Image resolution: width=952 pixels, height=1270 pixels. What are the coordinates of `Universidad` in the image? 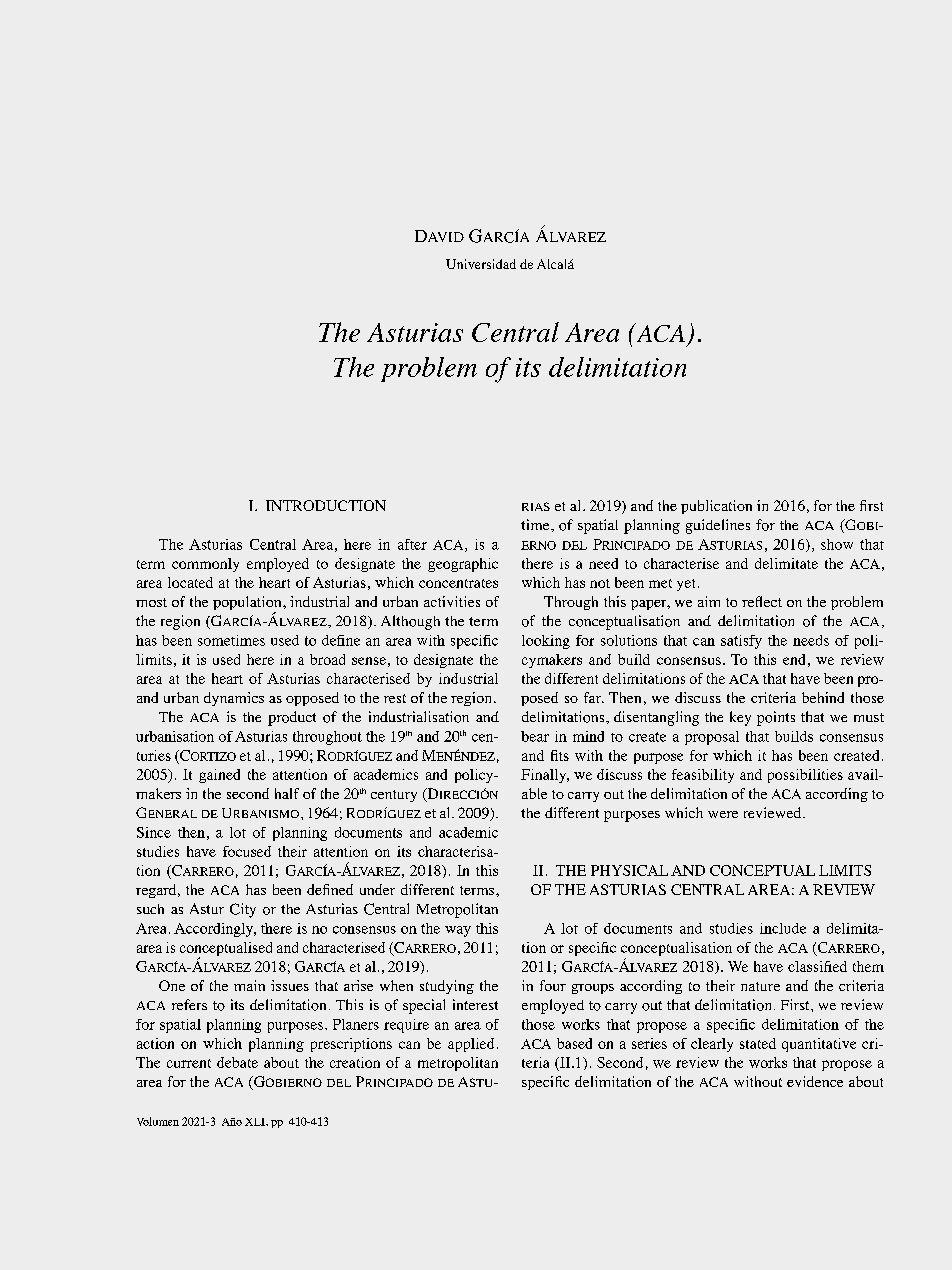 It's located at (481, 264).
